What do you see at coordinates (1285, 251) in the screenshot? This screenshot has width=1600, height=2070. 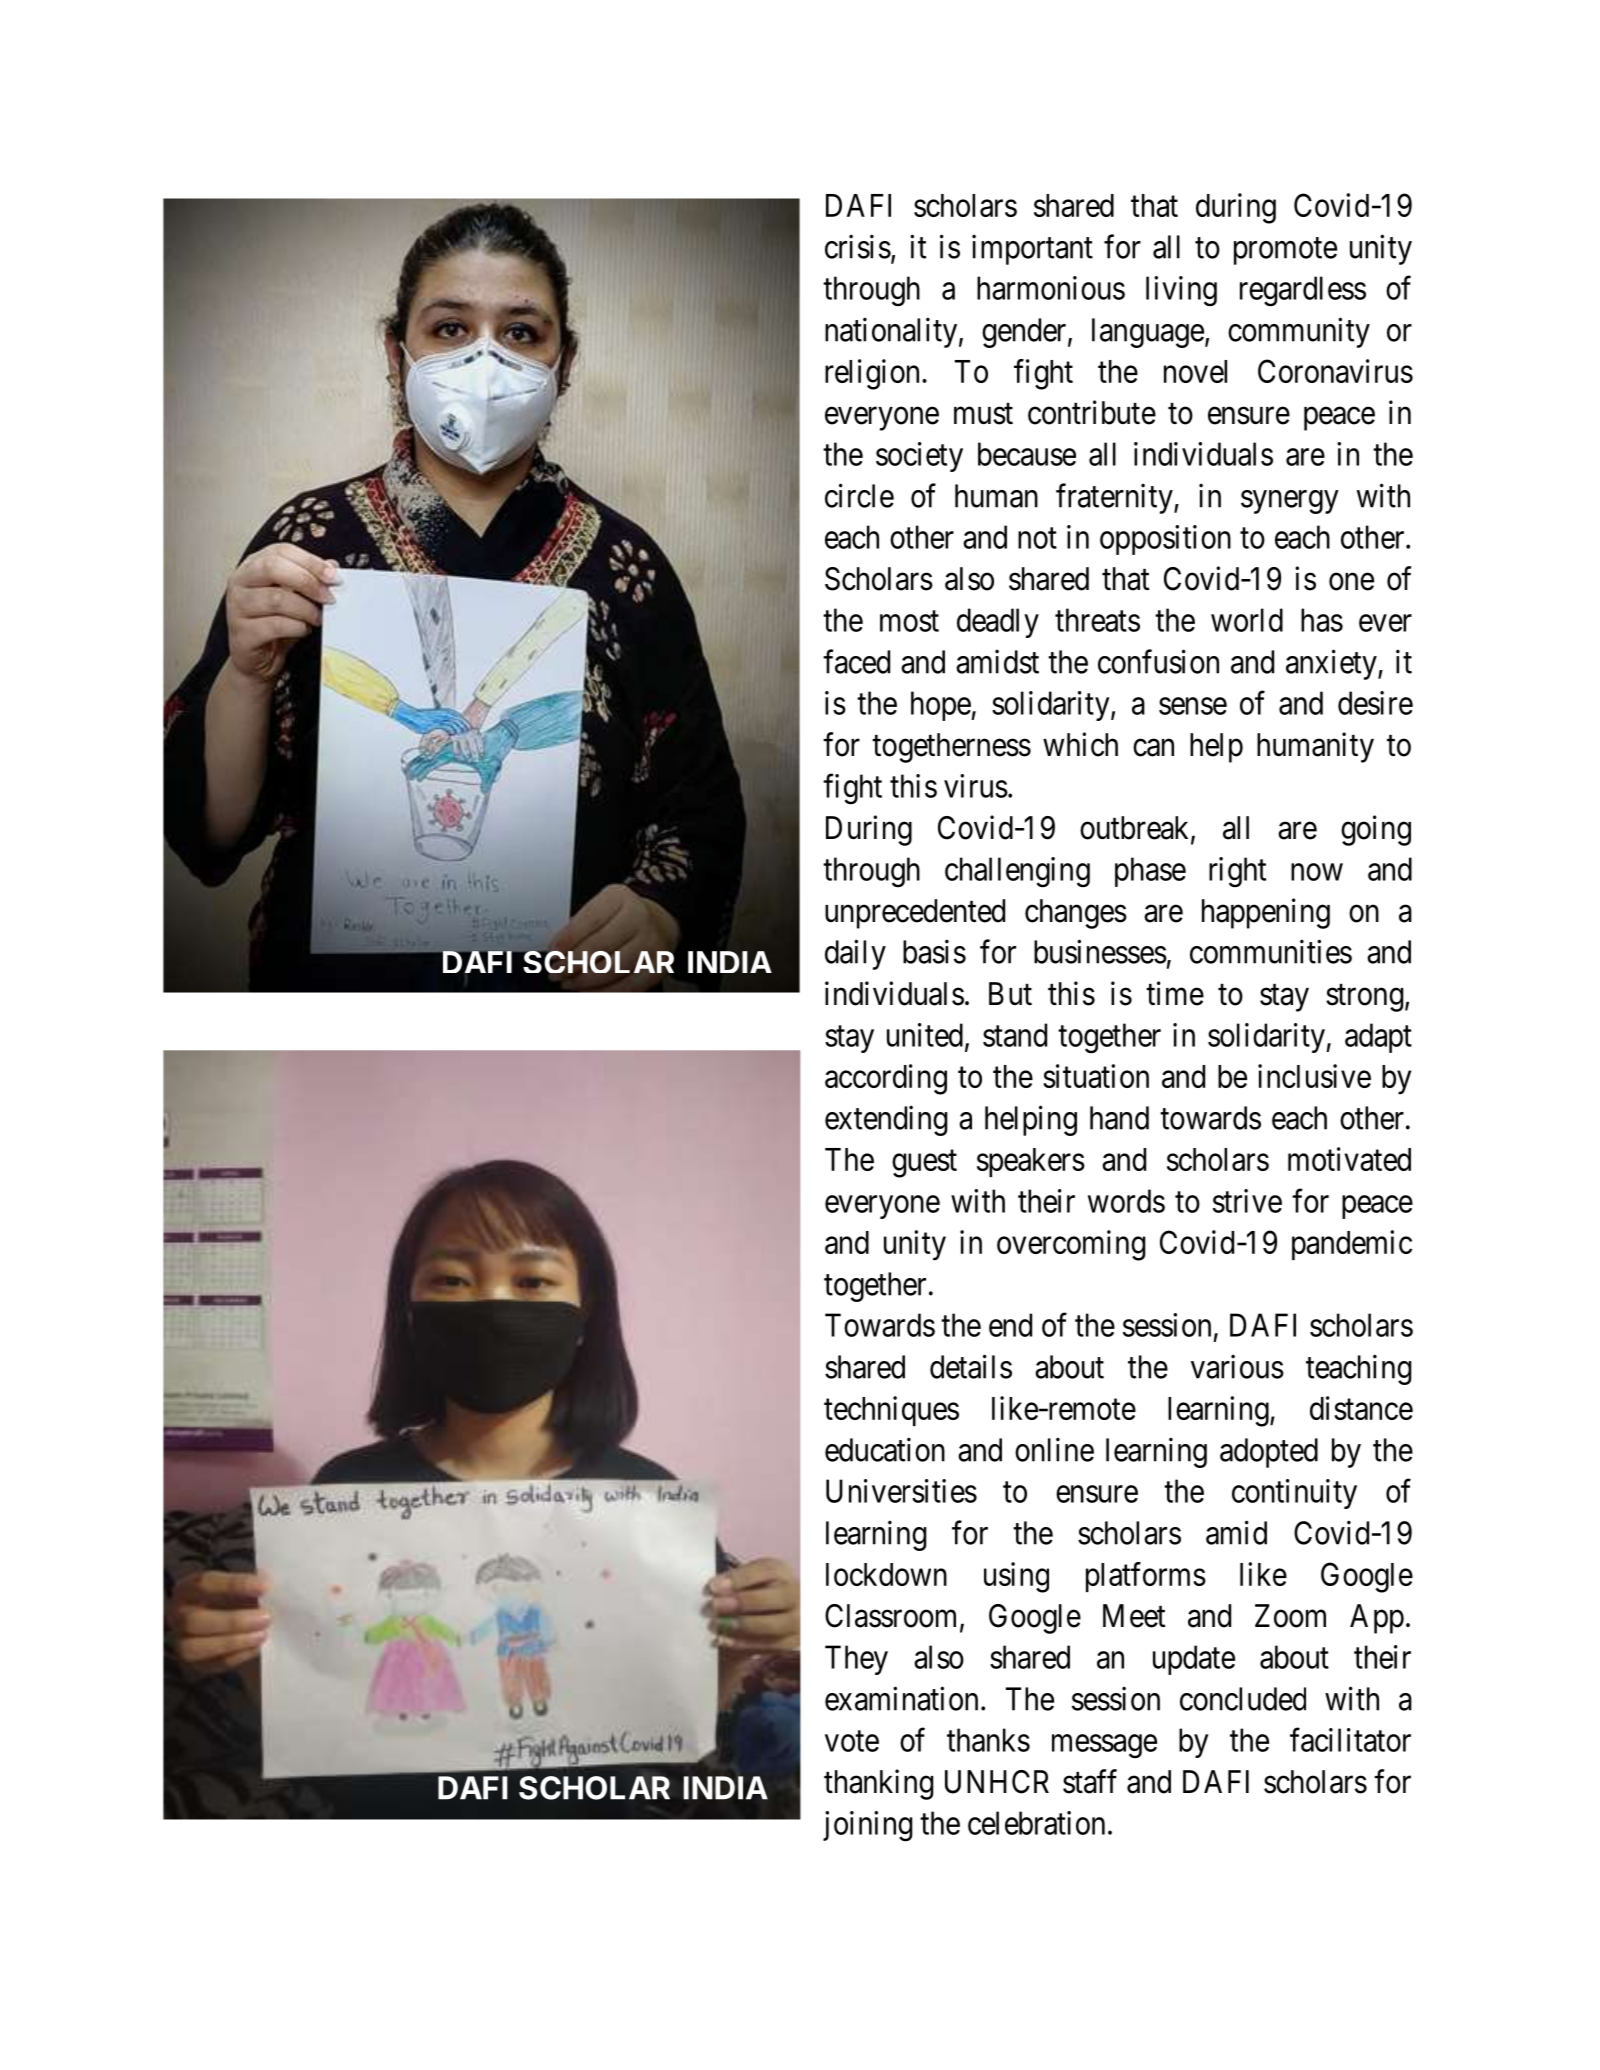 I see `promote` at bounding box center [1285, 251].
